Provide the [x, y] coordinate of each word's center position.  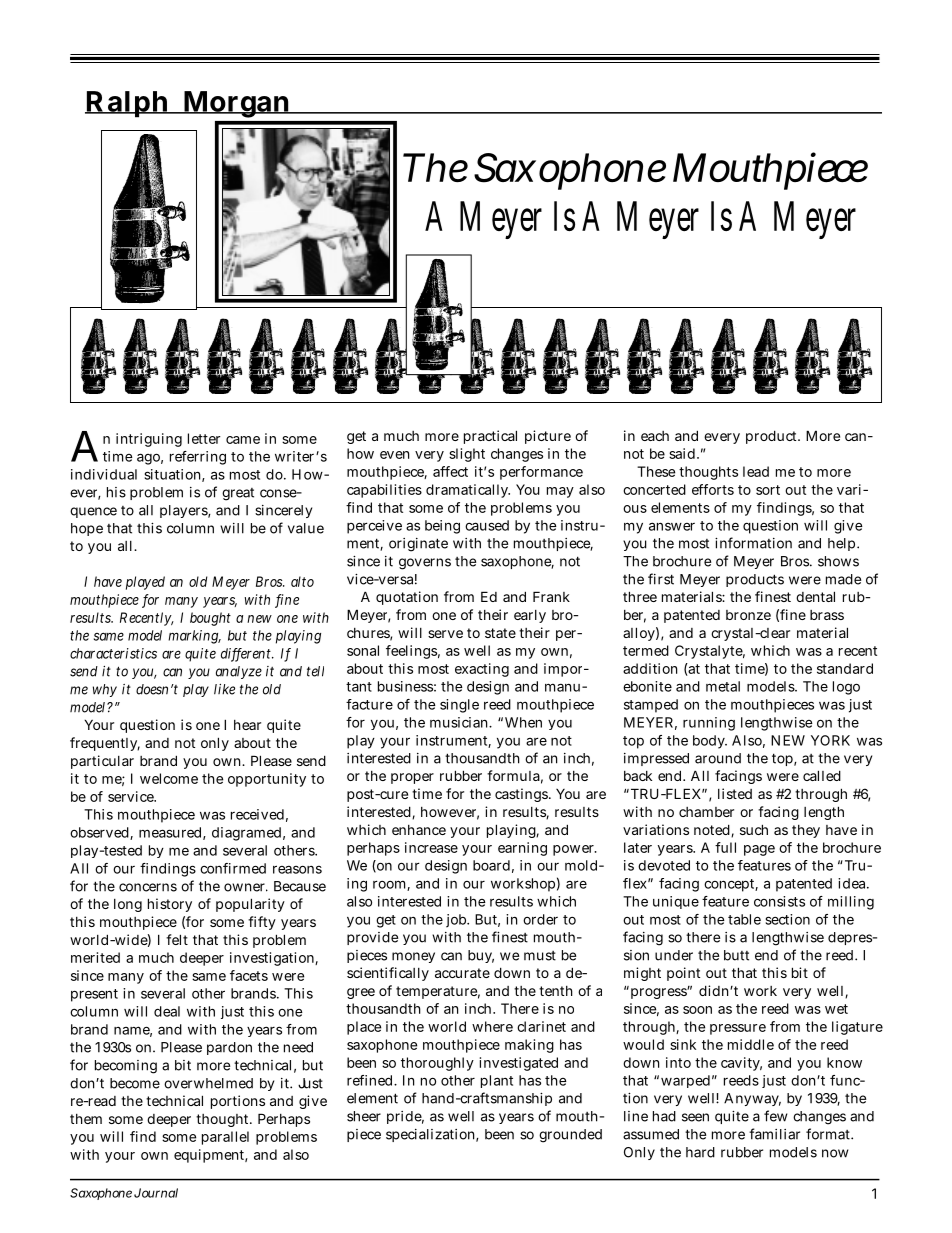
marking [194, 637]
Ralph [128, 104]
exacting [482, 670]
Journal [156, 1193]
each [655, 436]
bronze [748, 615]
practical [490, 437]
